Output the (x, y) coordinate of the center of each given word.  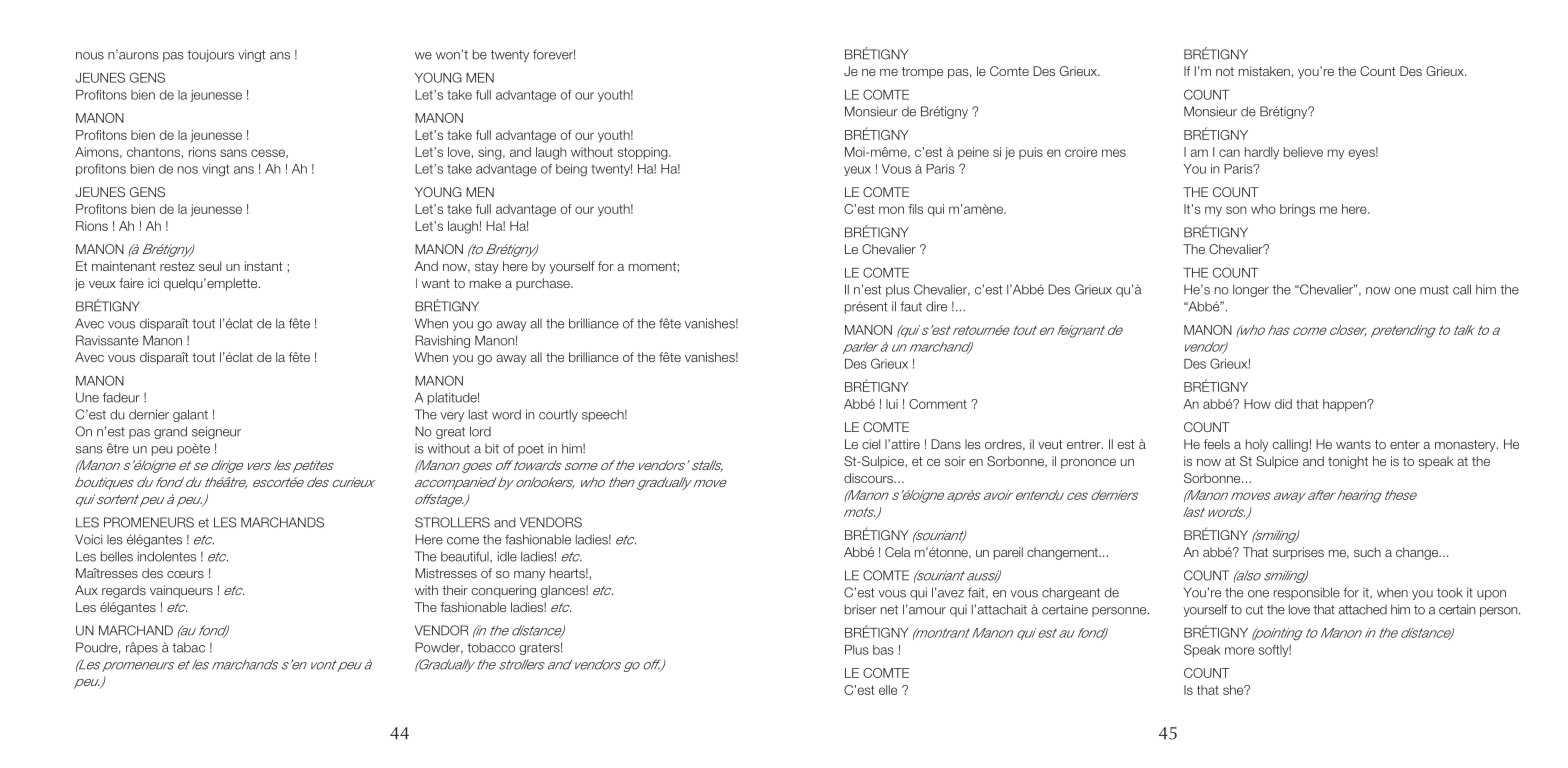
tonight (1348, 462)
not (1225, 71)
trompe (922, 73)
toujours (210, 55)
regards (124, 591)
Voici (88, 539)
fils (916, 209)
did (1283, 404)
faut (911, 306)
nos (188, 170)
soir (955, 461)
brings (1297, 210)
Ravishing (442, 341)
